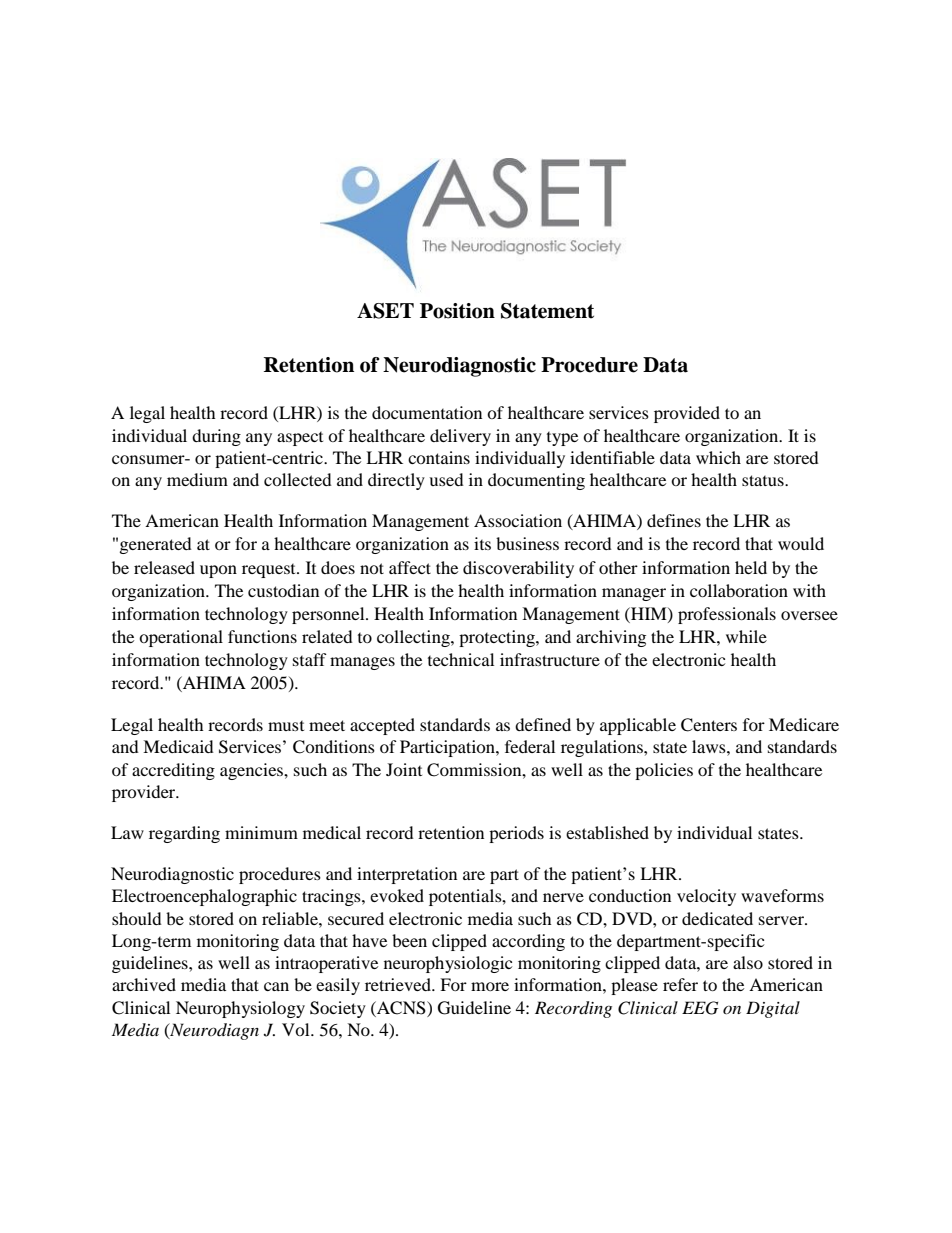 Image resolution: width=952 pixels, height=1233 pixels. Describe the element at coordinates (461, 659) in the screenshot. I see `technical` at that location.
